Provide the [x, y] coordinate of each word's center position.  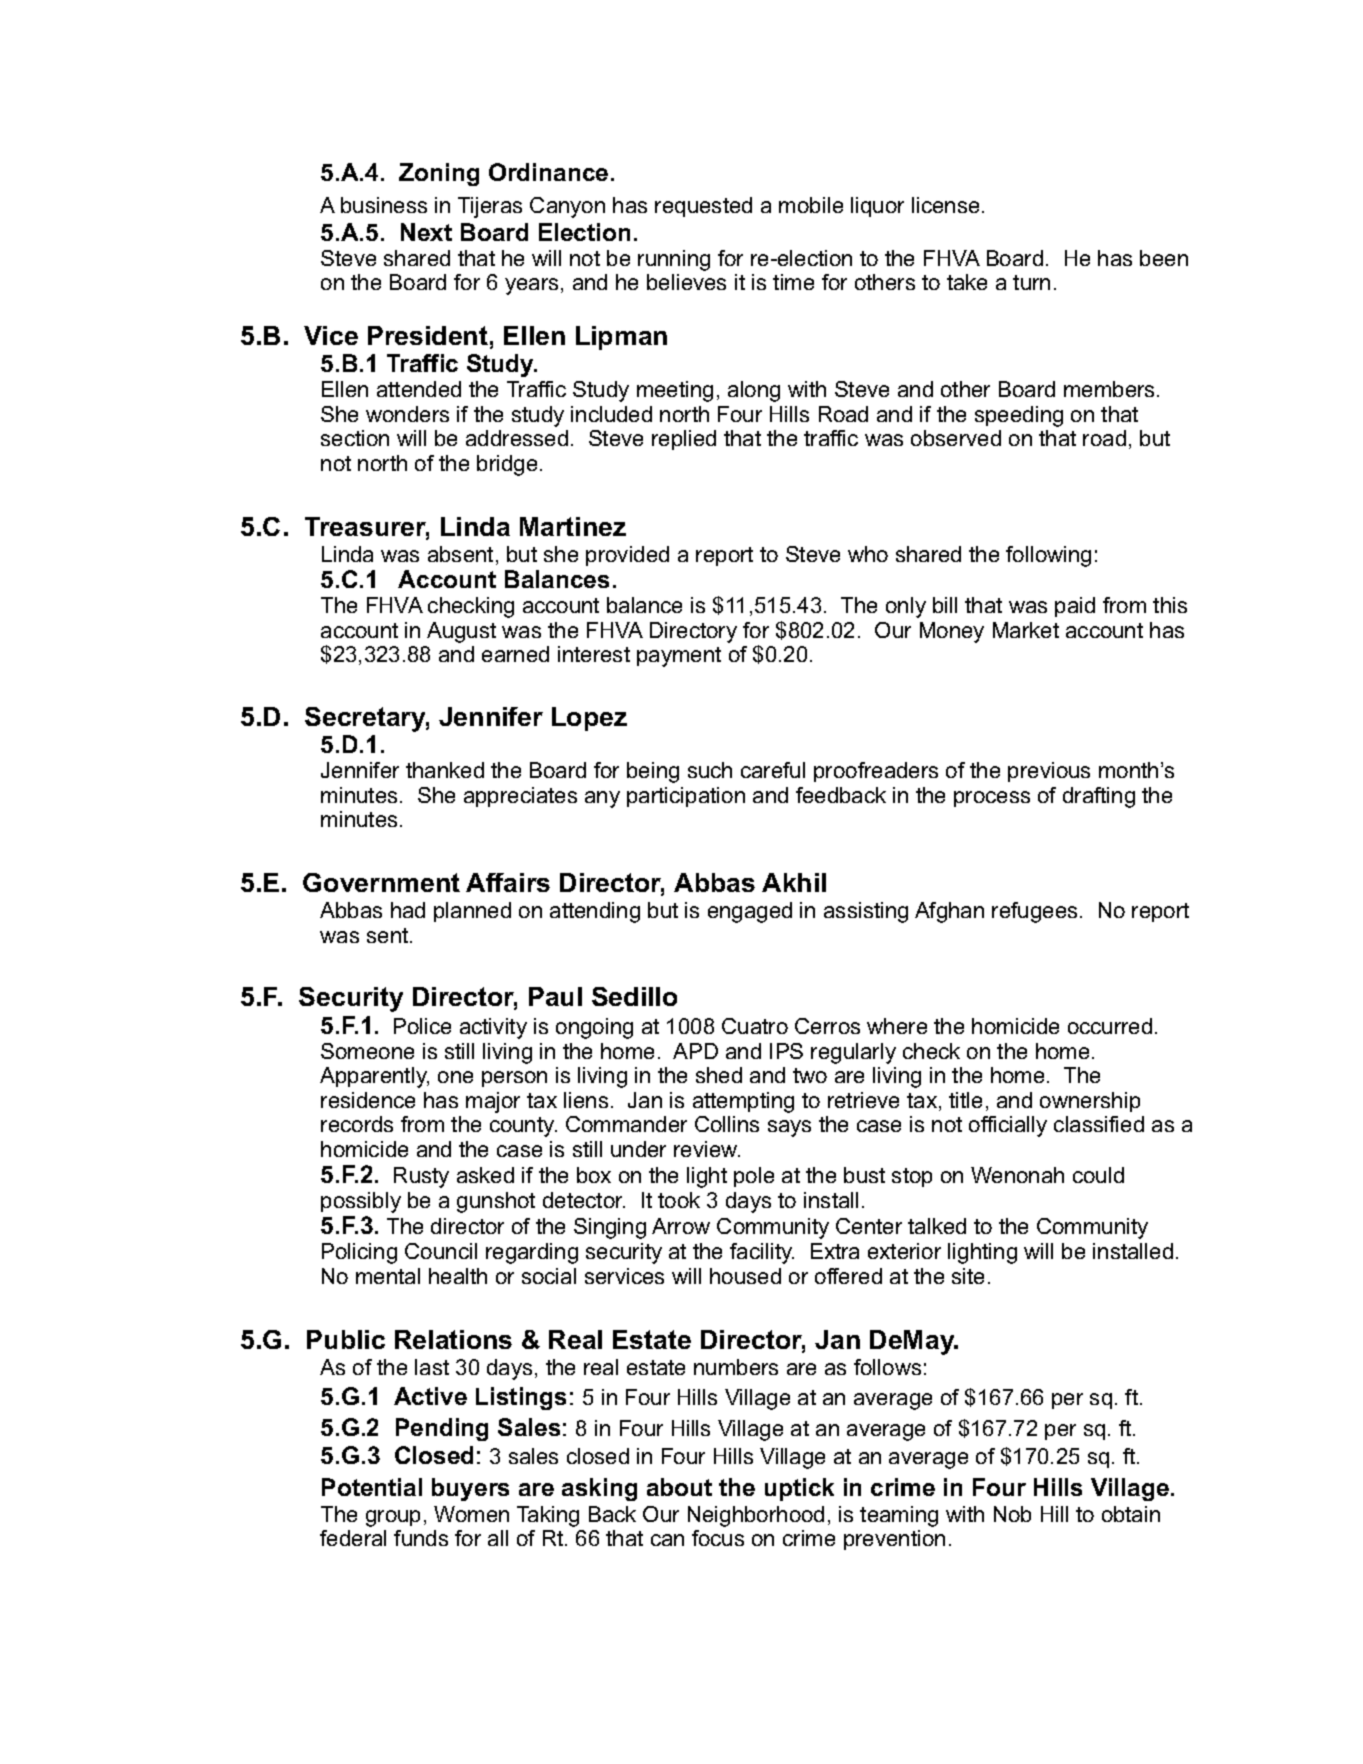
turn [1031, 282]
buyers [470, 1489]
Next [426, 232]
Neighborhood [756, 1516]
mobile [811, 205]
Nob [1012, 1514]
